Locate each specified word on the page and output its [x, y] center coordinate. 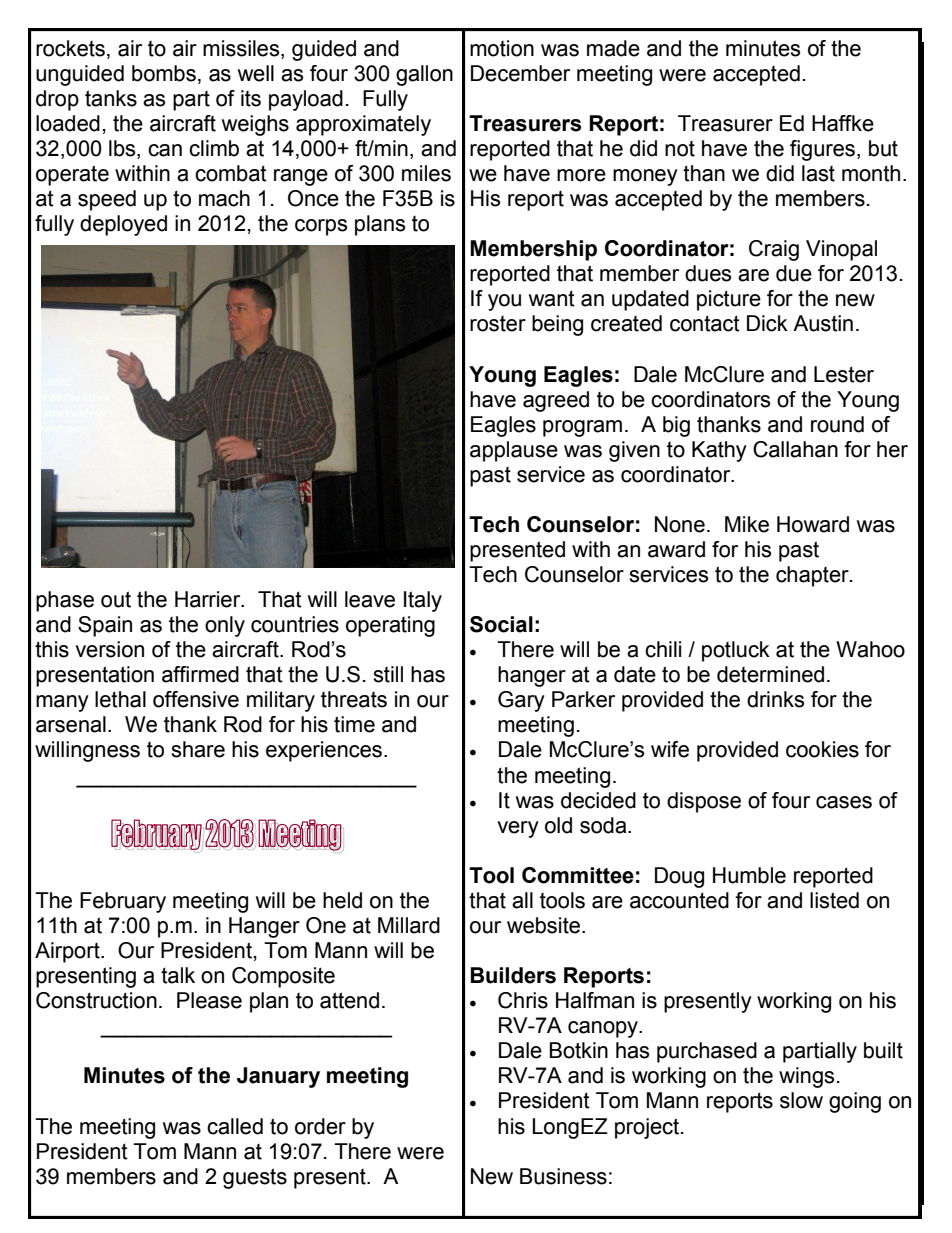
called [235, 1126]
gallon [424, 75]
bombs [164, 73]
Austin [823, 323]
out [116, 599]
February [123, 902]
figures [822, 150]
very [518, 829]
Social [501, 624]
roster [498, 324]
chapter [813, 576]
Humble [749, 875]
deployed [123, 225]
